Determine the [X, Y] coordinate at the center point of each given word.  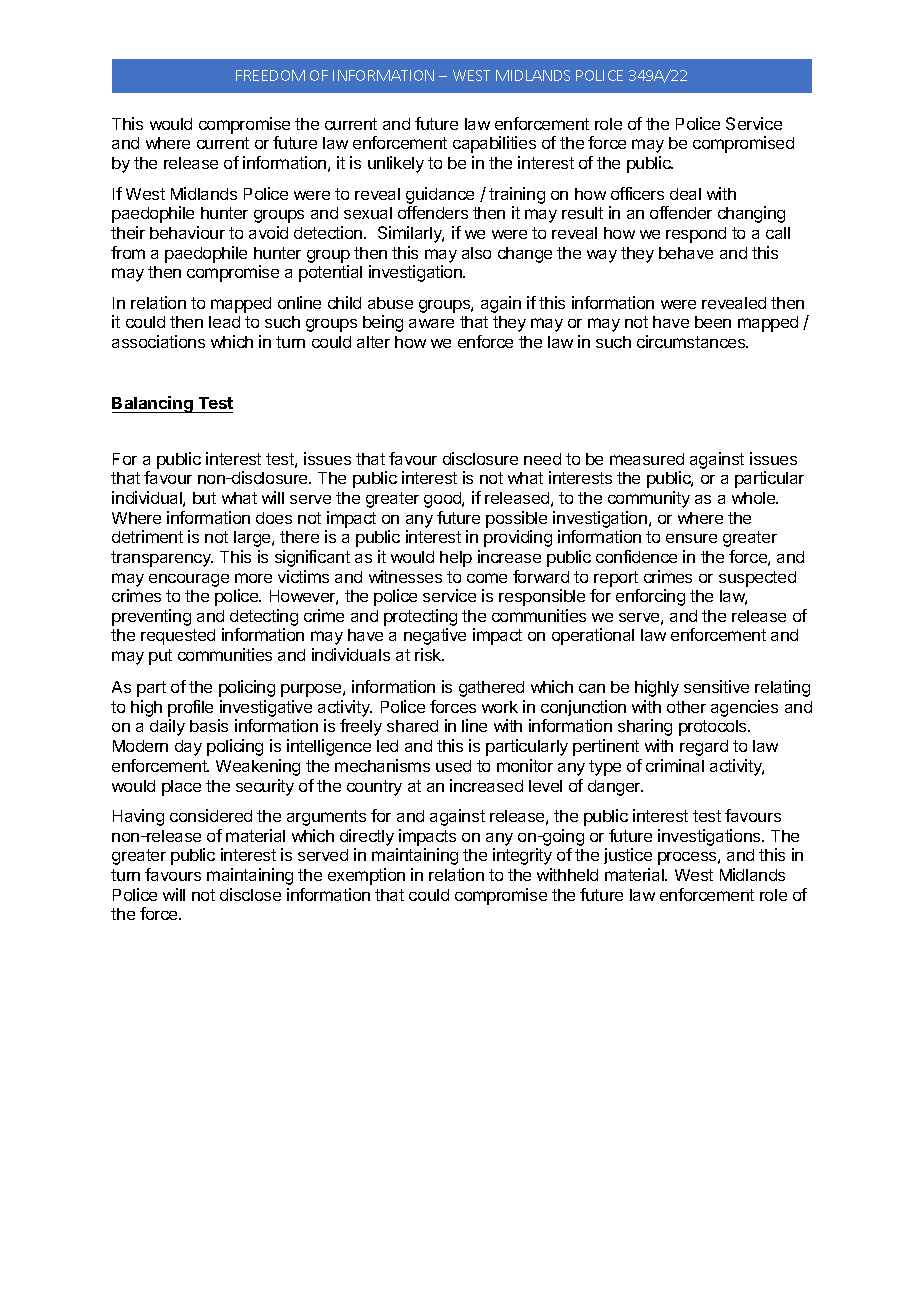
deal [685, 194]
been [713, 322]
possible [516, 519]
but [204, 498]
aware [431, 323]
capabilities [494, 144]
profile [190, 708]
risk [429, 654]
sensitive [716, 686]
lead [224, 322]
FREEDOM [270, 75]
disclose [250, 894]
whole [755, 498]
